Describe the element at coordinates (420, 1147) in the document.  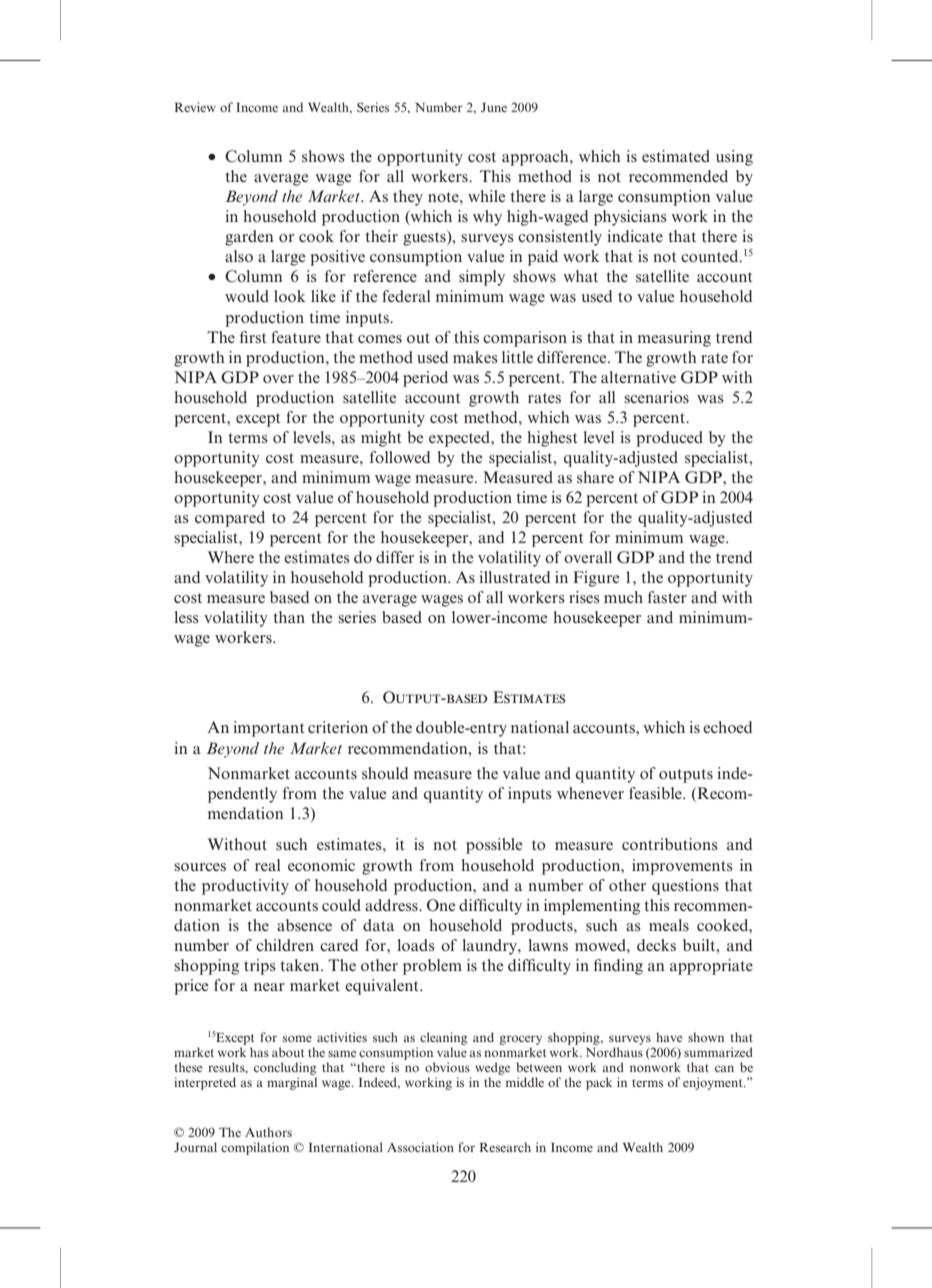
I see `Association` at that location.
